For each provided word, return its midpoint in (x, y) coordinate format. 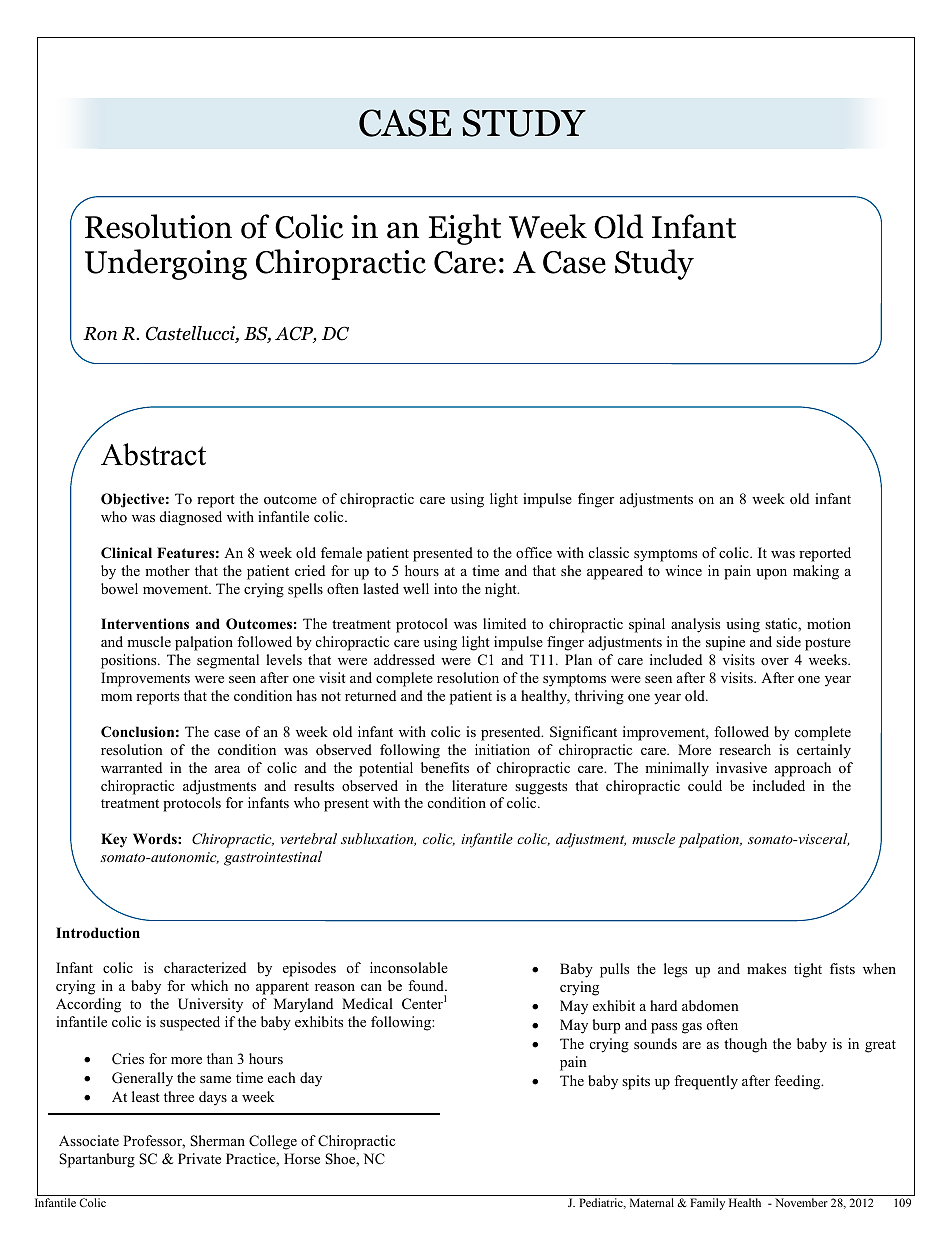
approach (803, 769)
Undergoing (166, 264)
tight (808, 970)
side (788, 641)
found (427, 985)
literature (479, 785)
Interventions (145, 623)
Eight (464, 229)
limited (504, 623)
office (534, 552)
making (816, 572)
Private (199, 1158)
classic (609, 552)
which (209, 985)
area (227, 769)
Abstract (153, 454)
